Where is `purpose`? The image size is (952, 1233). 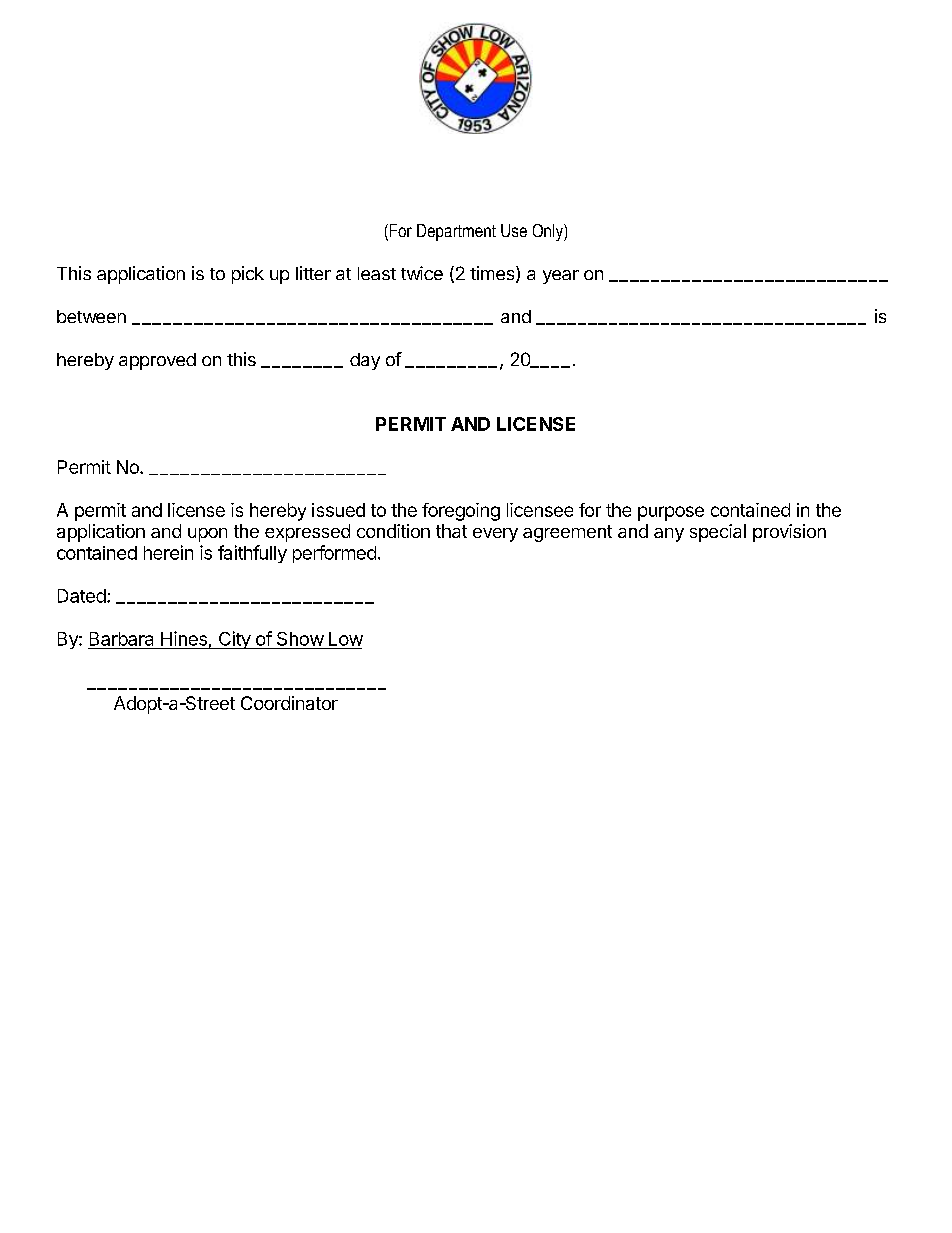 purpose is located at coordinates (671, 513).
